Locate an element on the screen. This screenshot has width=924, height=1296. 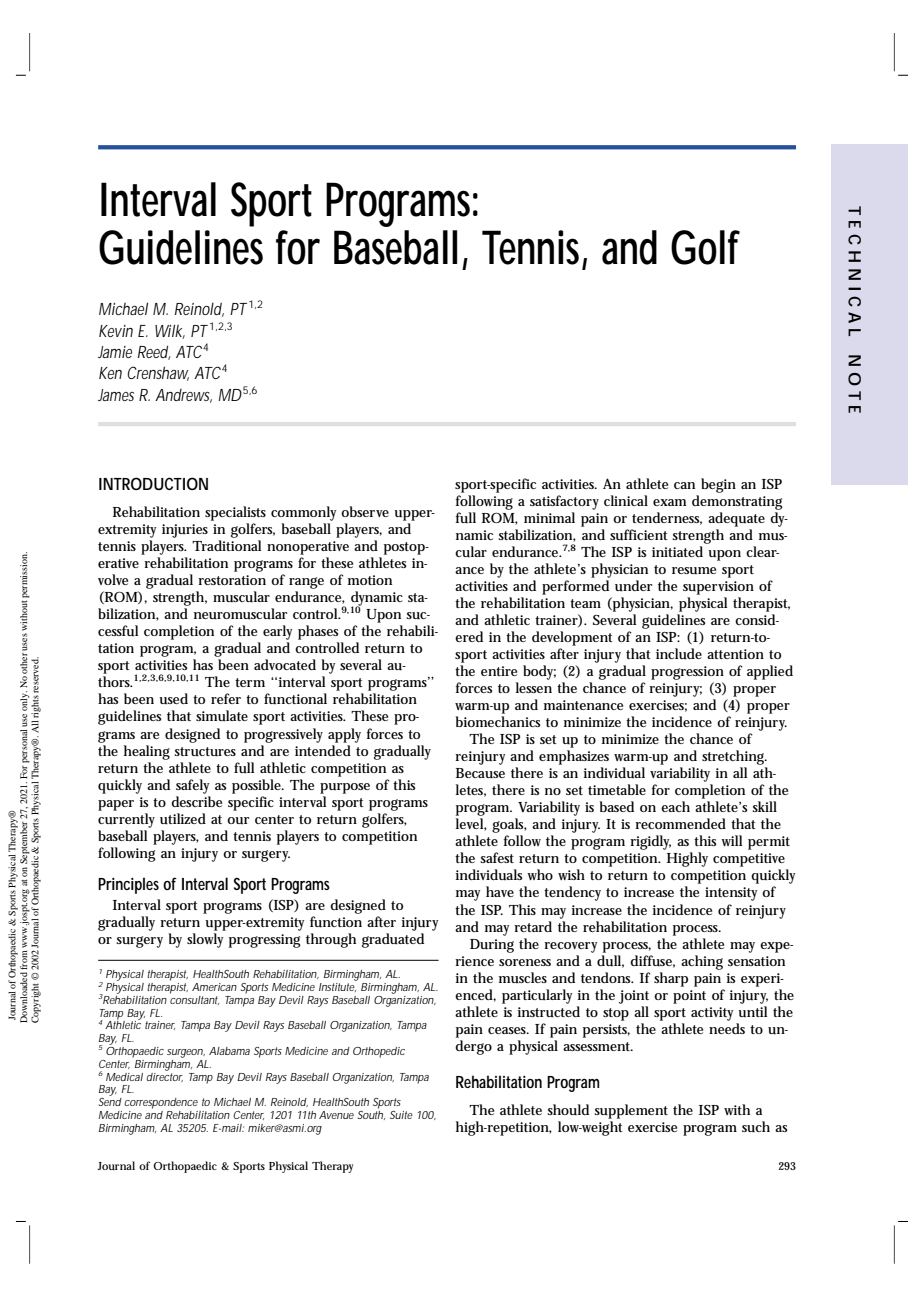
biomechanics is located at coordinates (498, 721).
